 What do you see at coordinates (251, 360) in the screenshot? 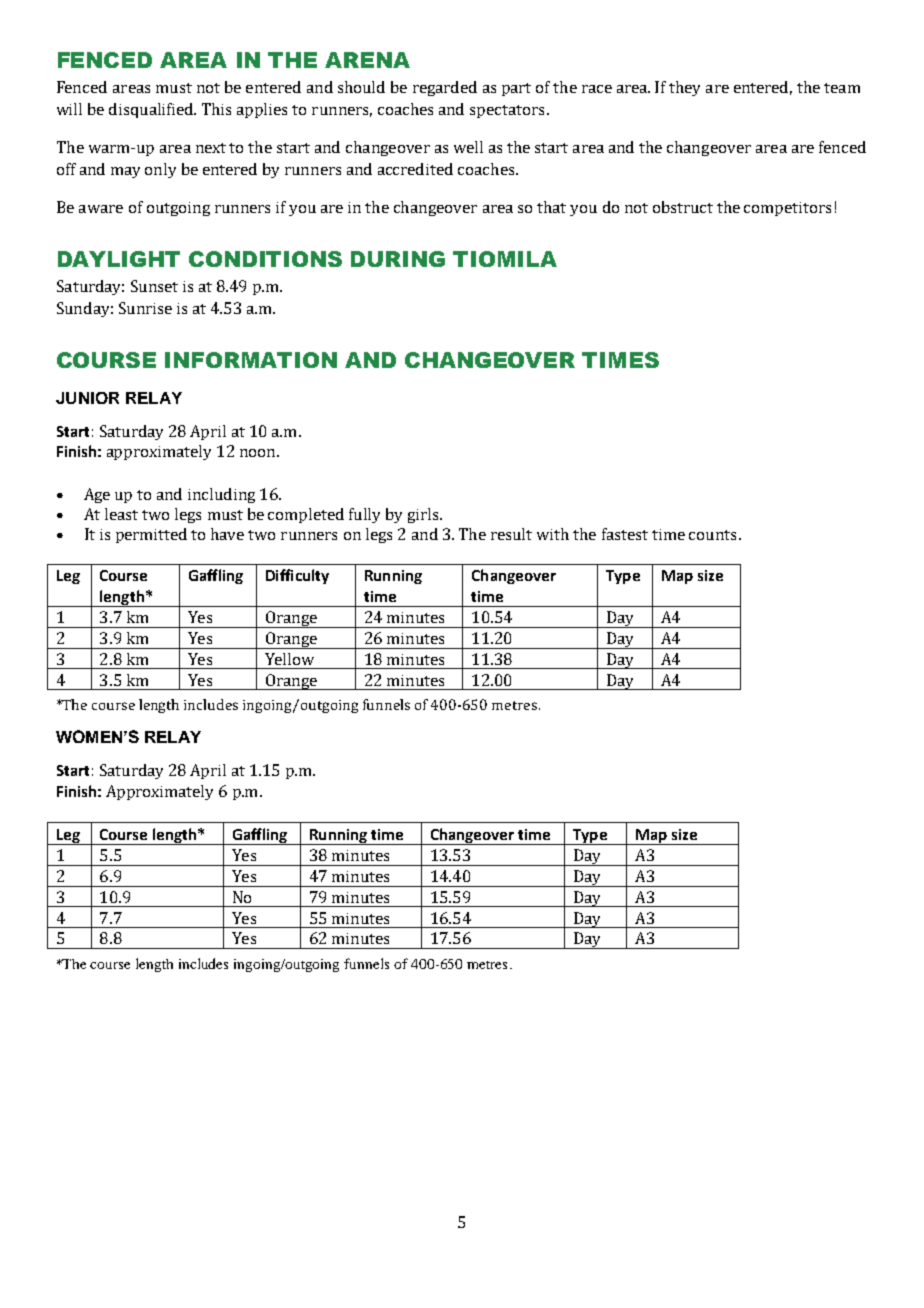
I see `INFORMATION` at bounding box center [251, 360].
